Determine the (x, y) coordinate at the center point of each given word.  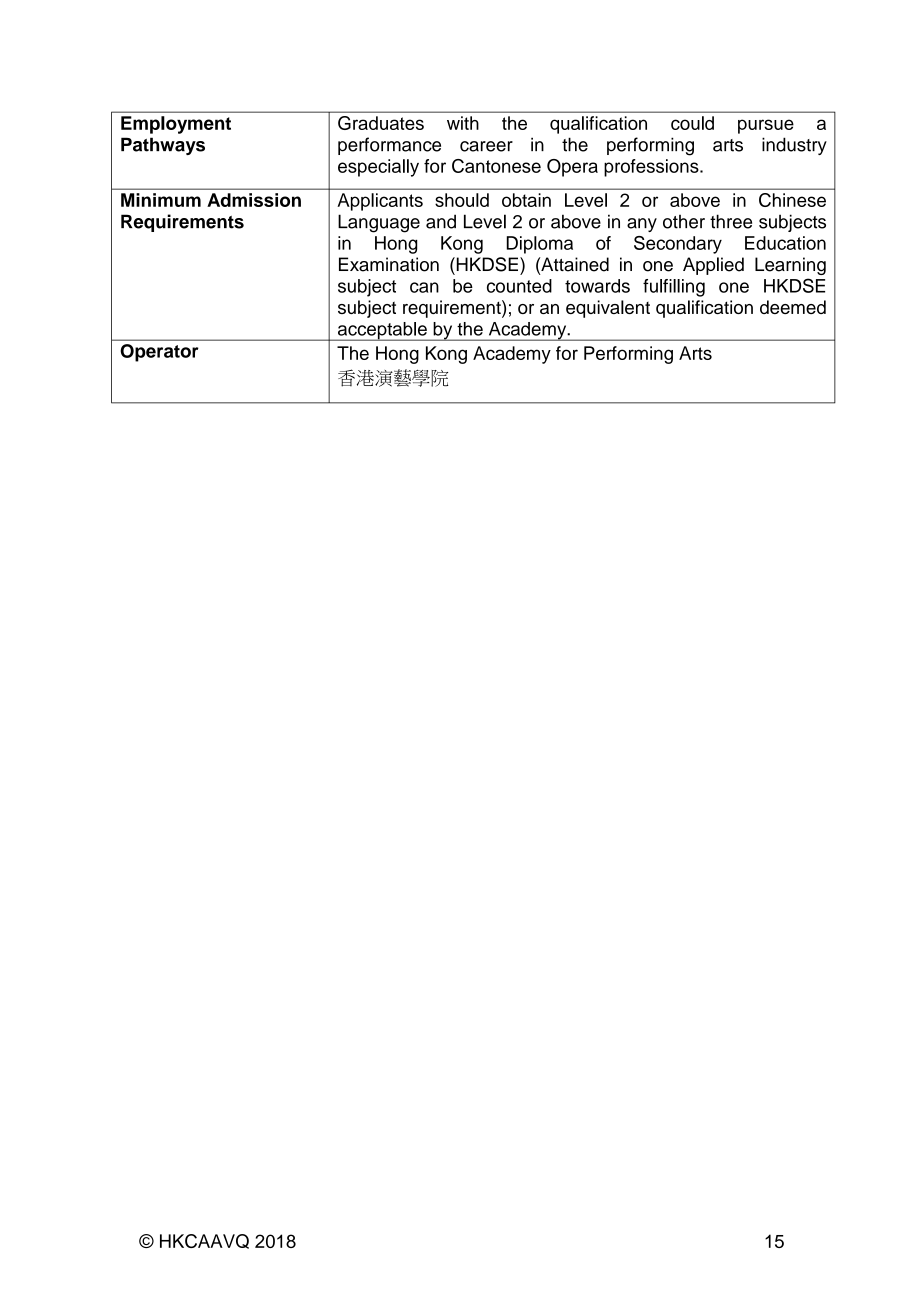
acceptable (382, 331)
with (463, 123)
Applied (713, 266)
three (731, 221)
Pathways (163, 146)
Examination (389, 264)
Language (379, 223)
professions (652, 168)
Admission (254, 200)
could (692, 123)
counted (519, 286)
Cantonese (496, 166)
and (441, 221)
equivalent (608, 309)
